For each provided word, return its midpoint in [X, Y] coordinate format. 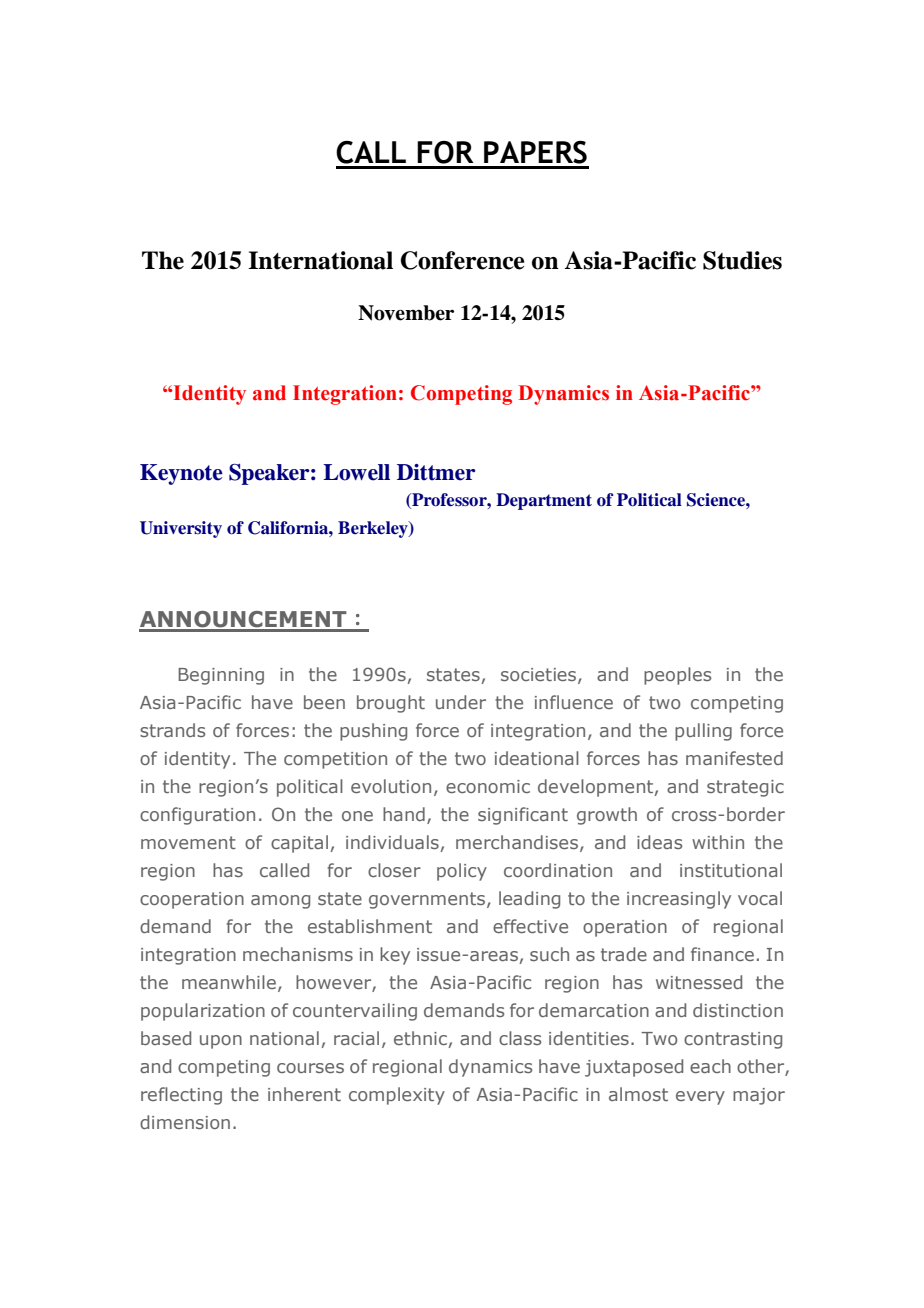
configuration [197, 816]
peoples [677, 676]
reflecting [181, 1096]
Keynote [181, 474]
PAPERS [535, 152]
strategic [745, 788]
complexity [397, 1096]
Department [544, 501]
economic [488, 786]
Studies [742, 260]
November [406, 313]
